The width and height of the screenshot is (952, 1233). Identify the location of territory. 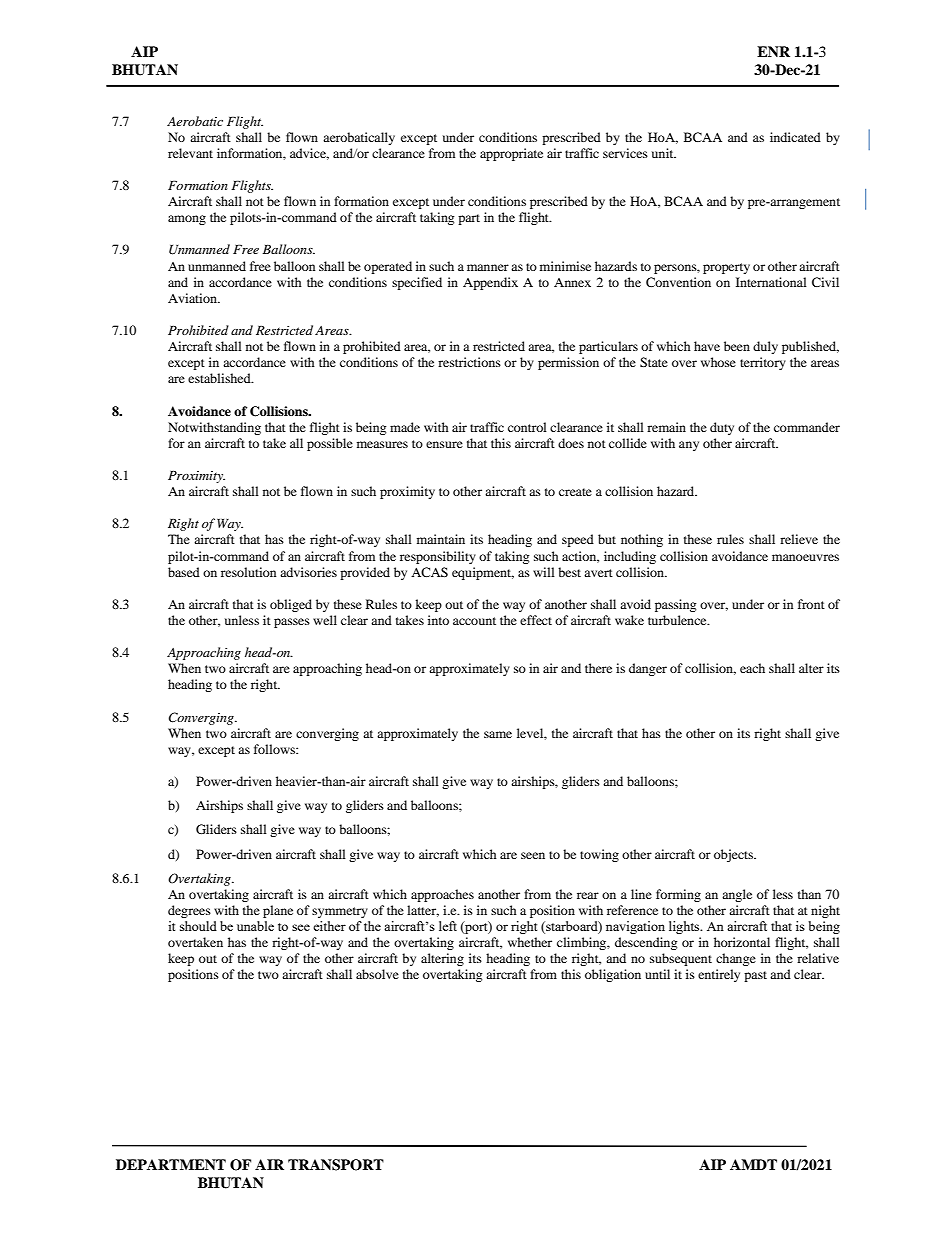
(763, 363).
